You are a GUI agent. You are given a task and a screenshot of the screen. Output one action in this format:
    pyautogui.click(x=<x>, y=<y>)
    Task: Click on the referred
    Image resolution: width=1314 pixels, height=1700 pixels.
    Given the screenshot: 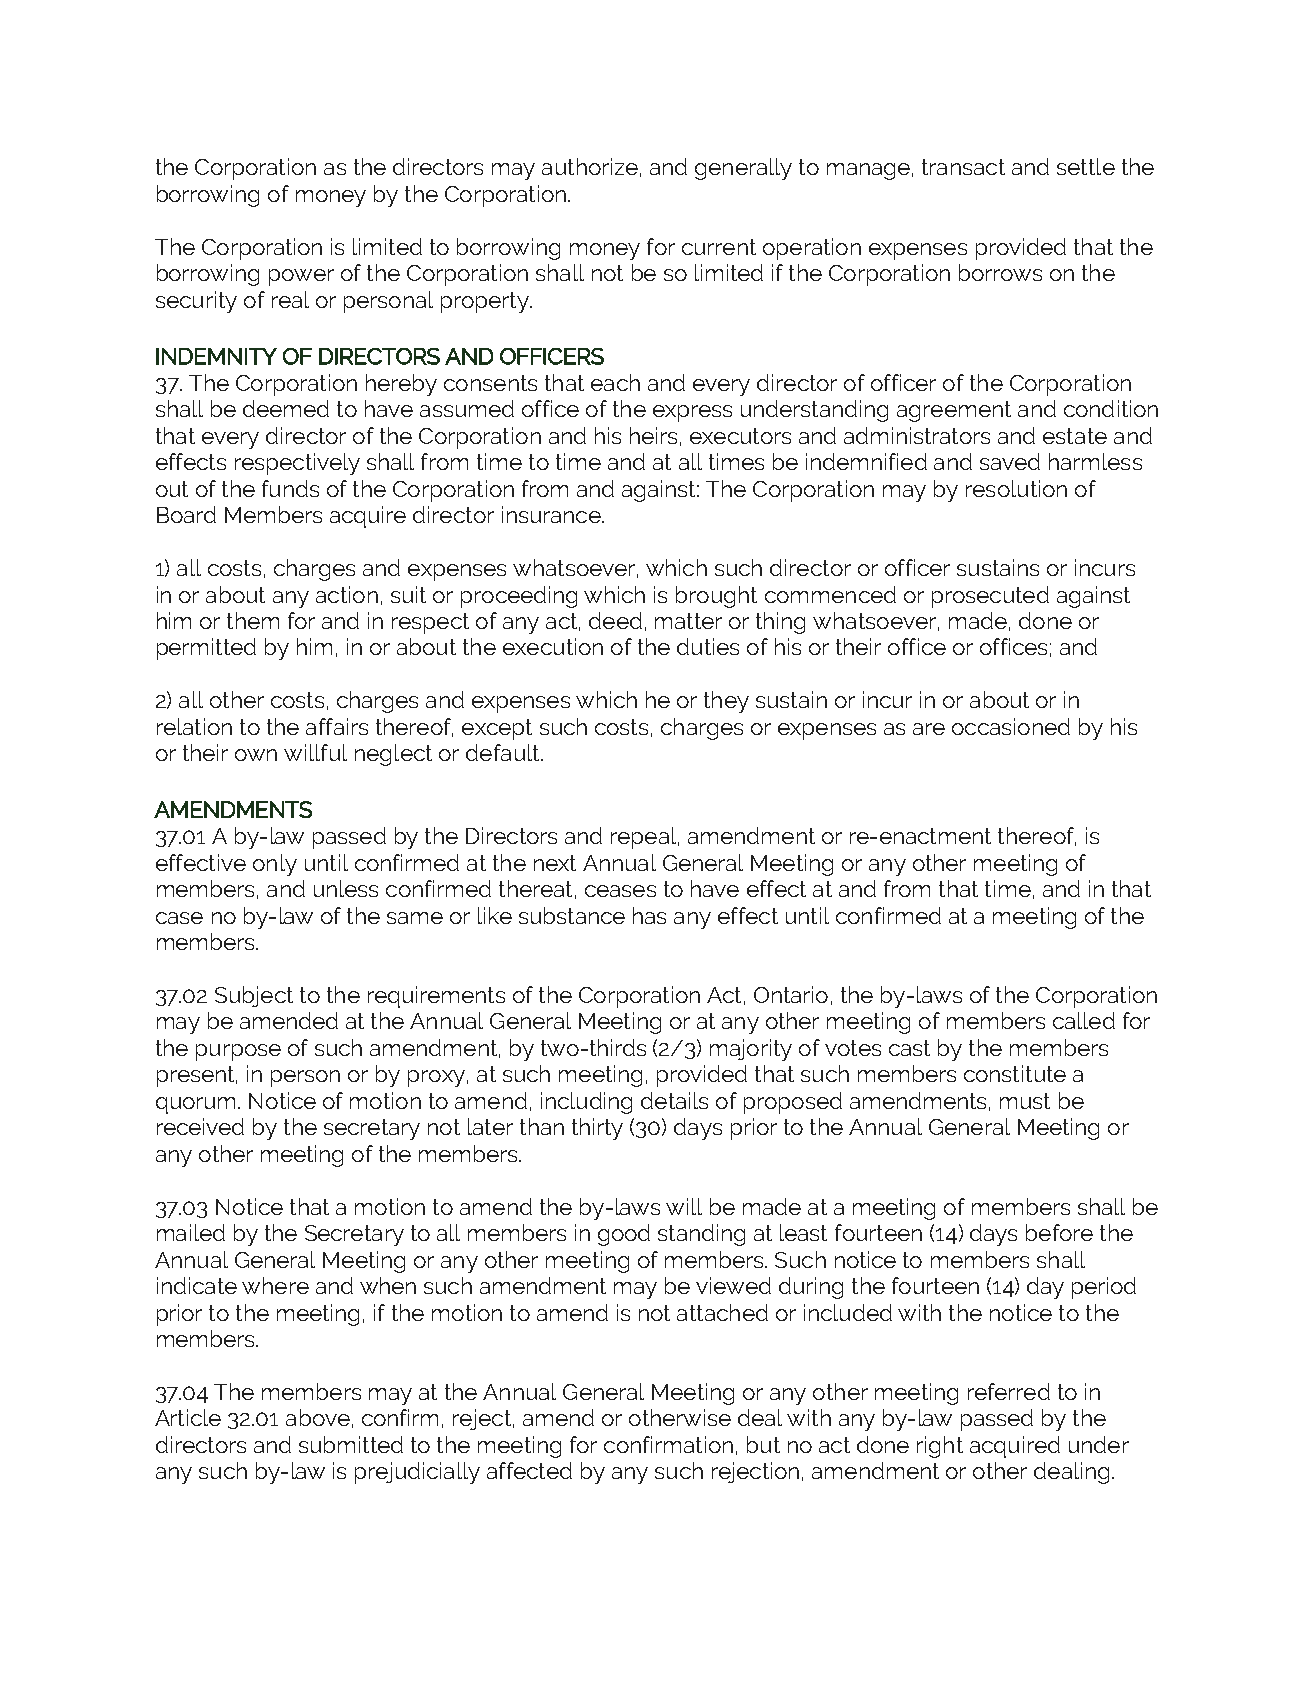 What is the action you would take?
    pyautogui.click(x=1009, y=1391)
